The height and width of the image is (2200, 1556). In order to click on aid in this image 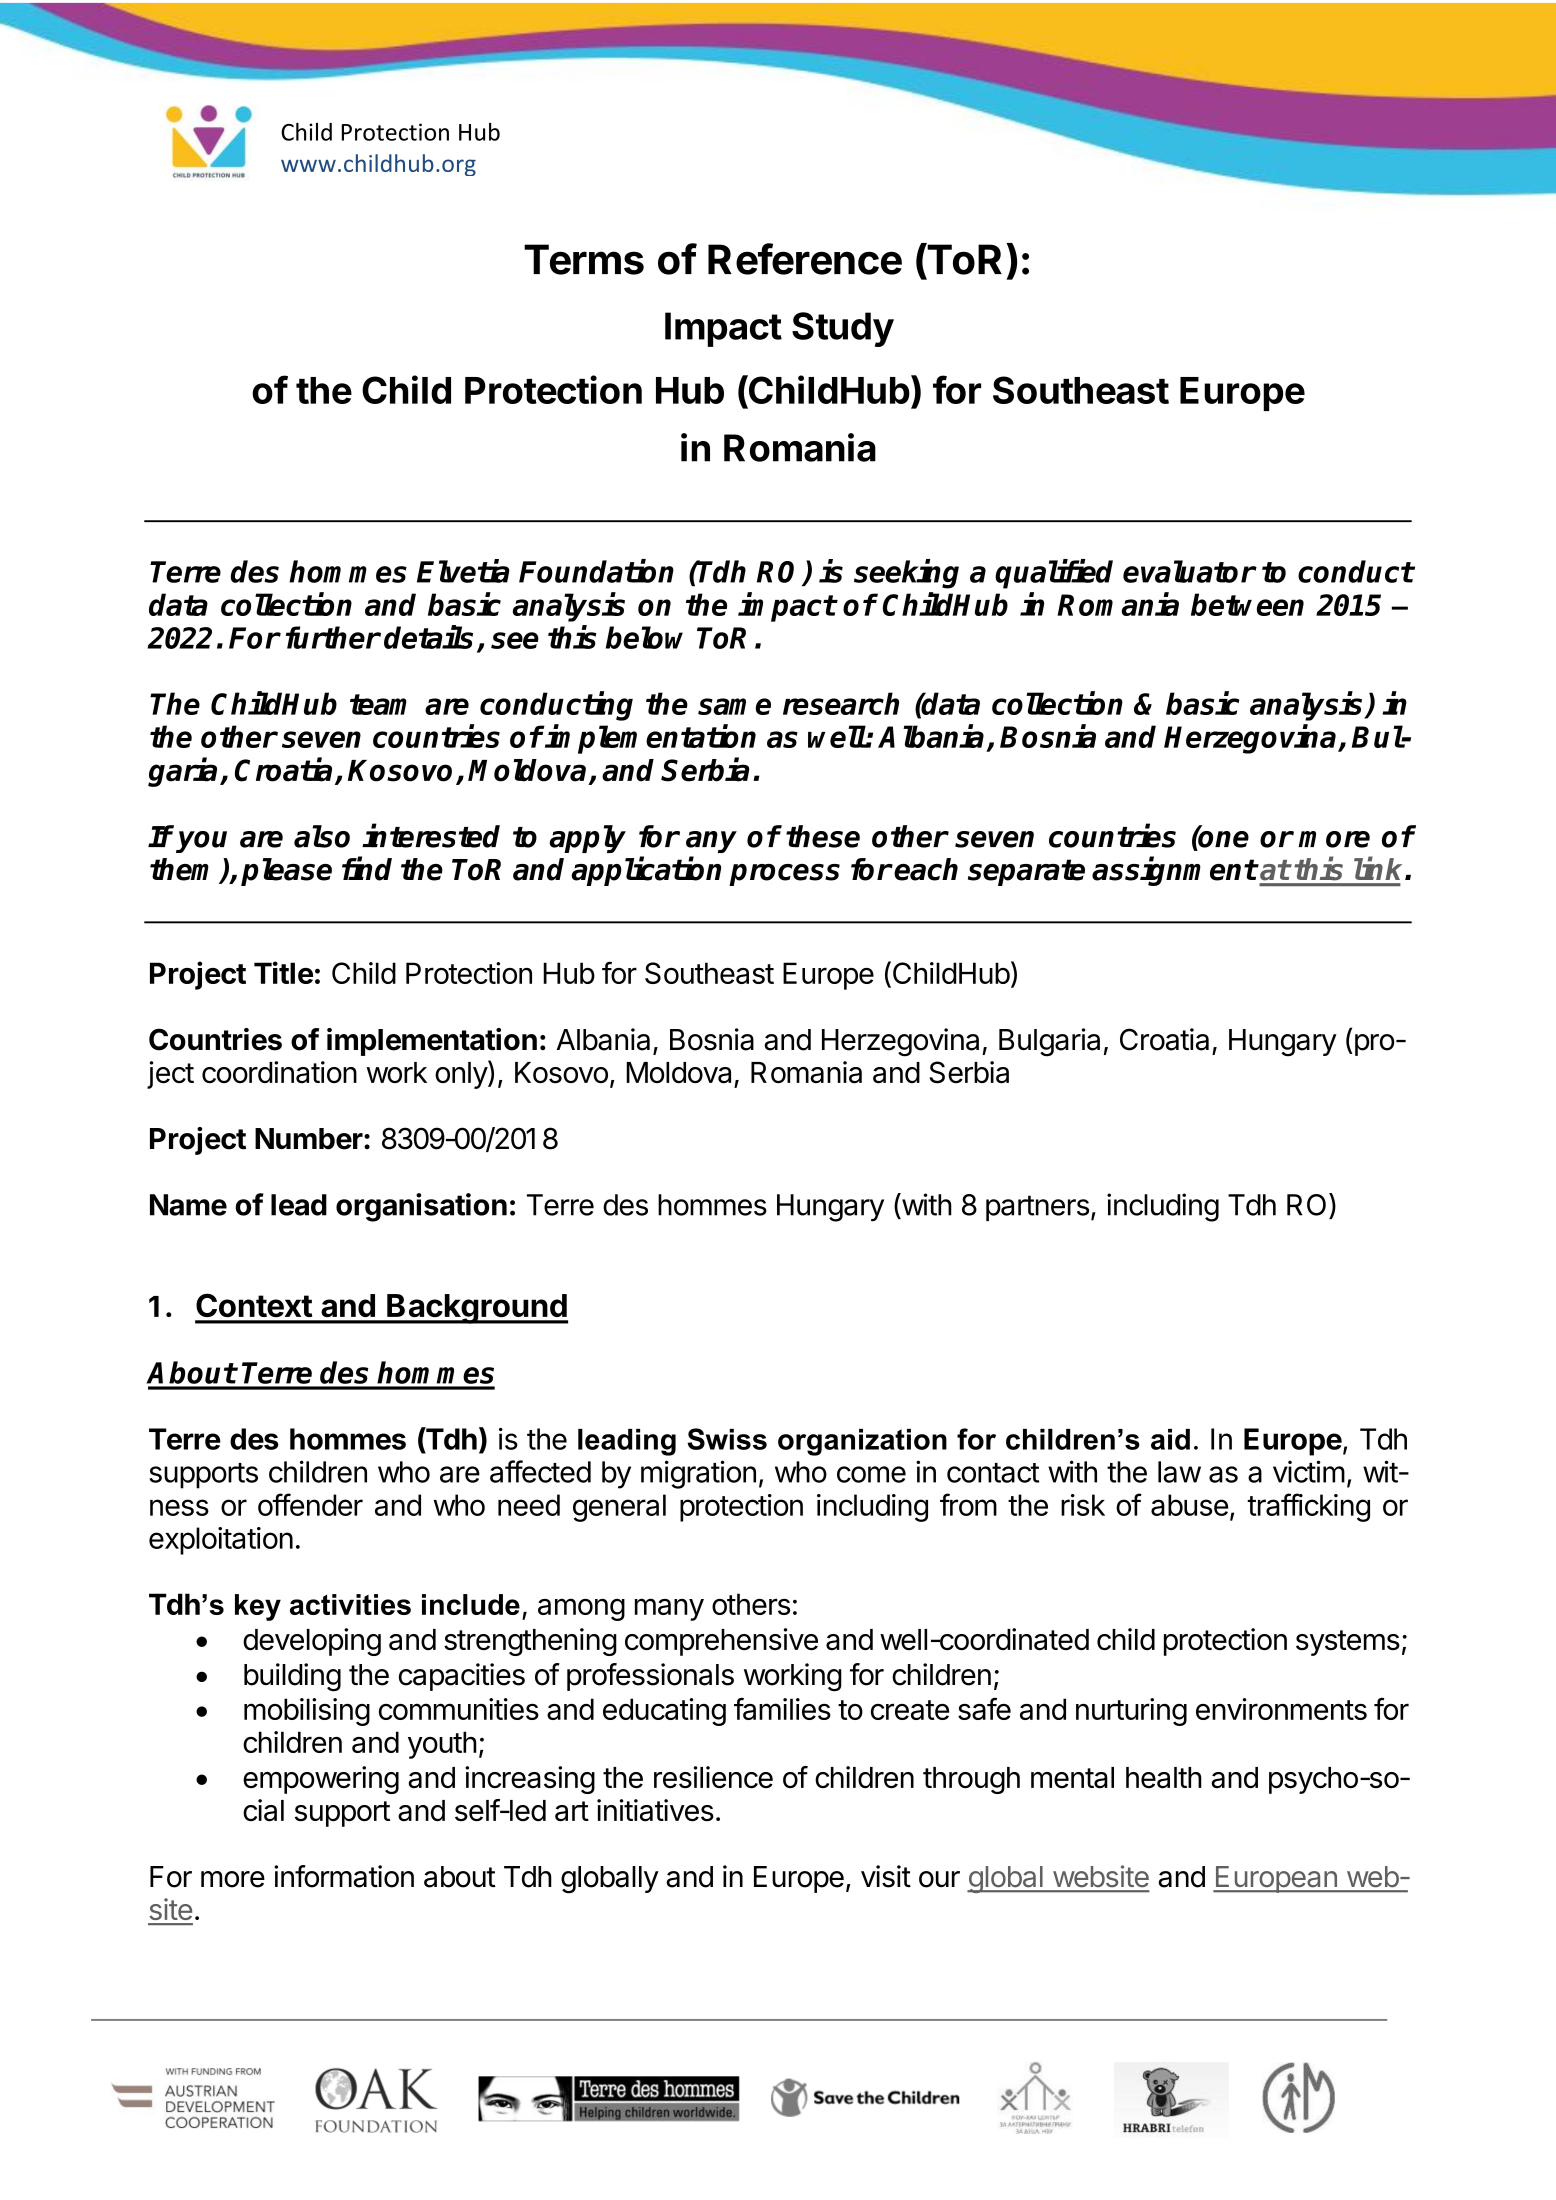, I will do `click(1170, 1439)`.
